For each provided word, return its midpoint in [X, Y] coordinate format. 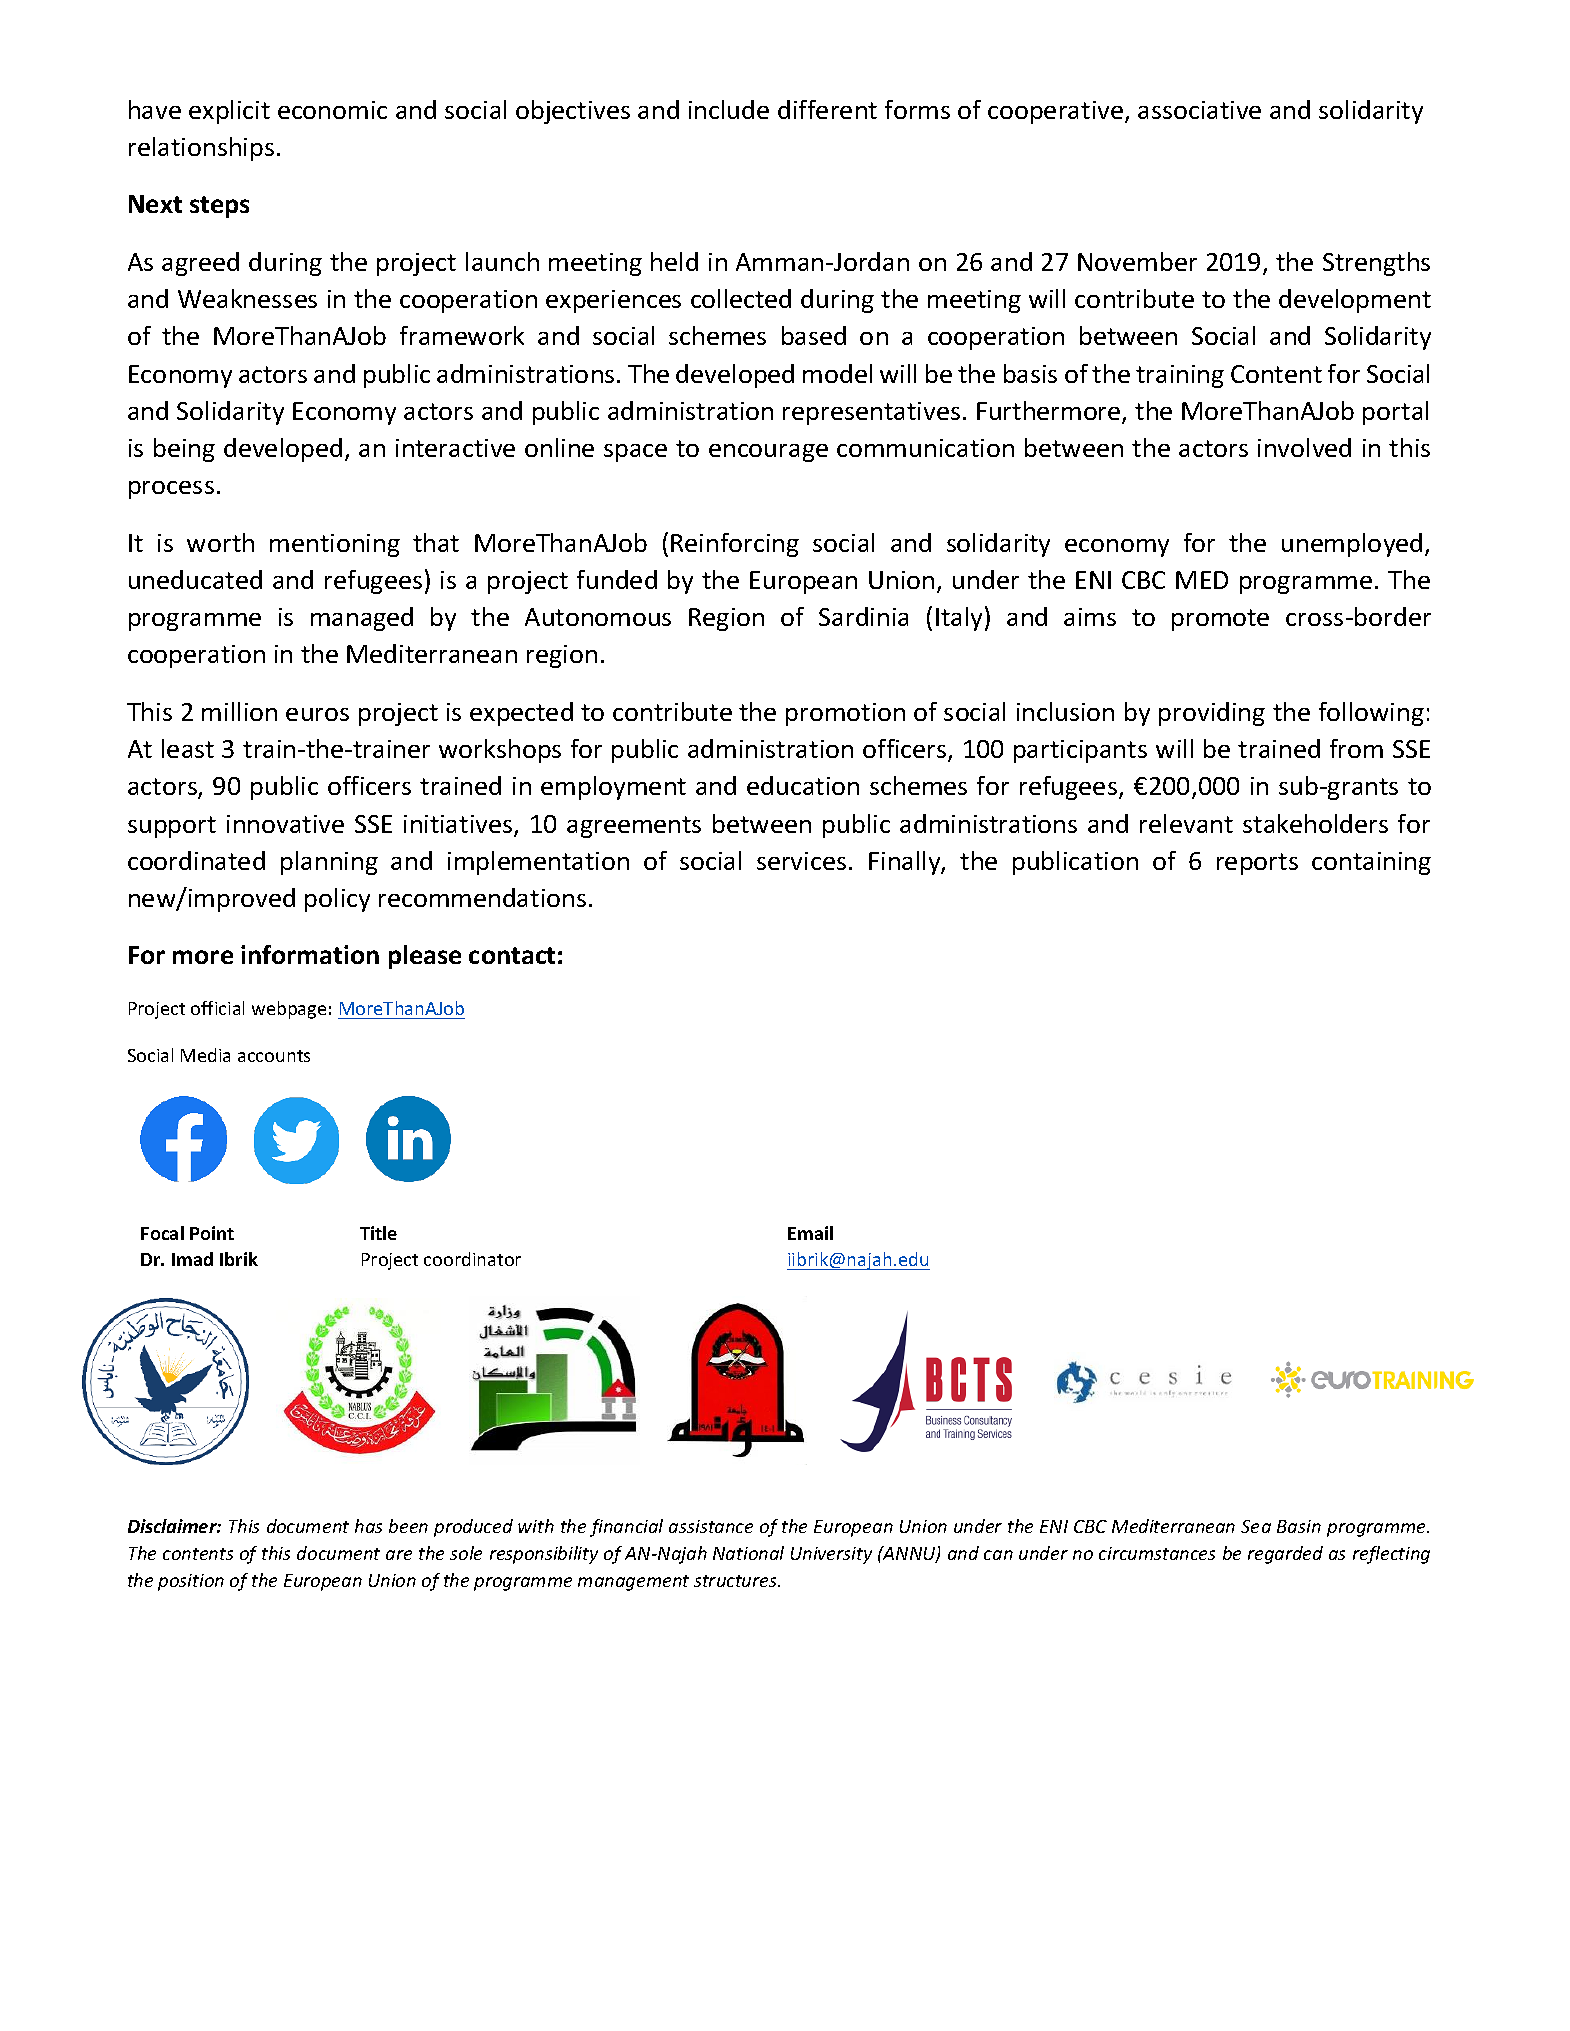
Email [810, 1233]
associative [1199, 110]
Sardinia [863, 616]
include [729, 109]
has [368, 1526]
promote [1220, 620]
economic [332, 110]
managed [362, 619]
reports [1257, 864]
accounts [274, 1056]
